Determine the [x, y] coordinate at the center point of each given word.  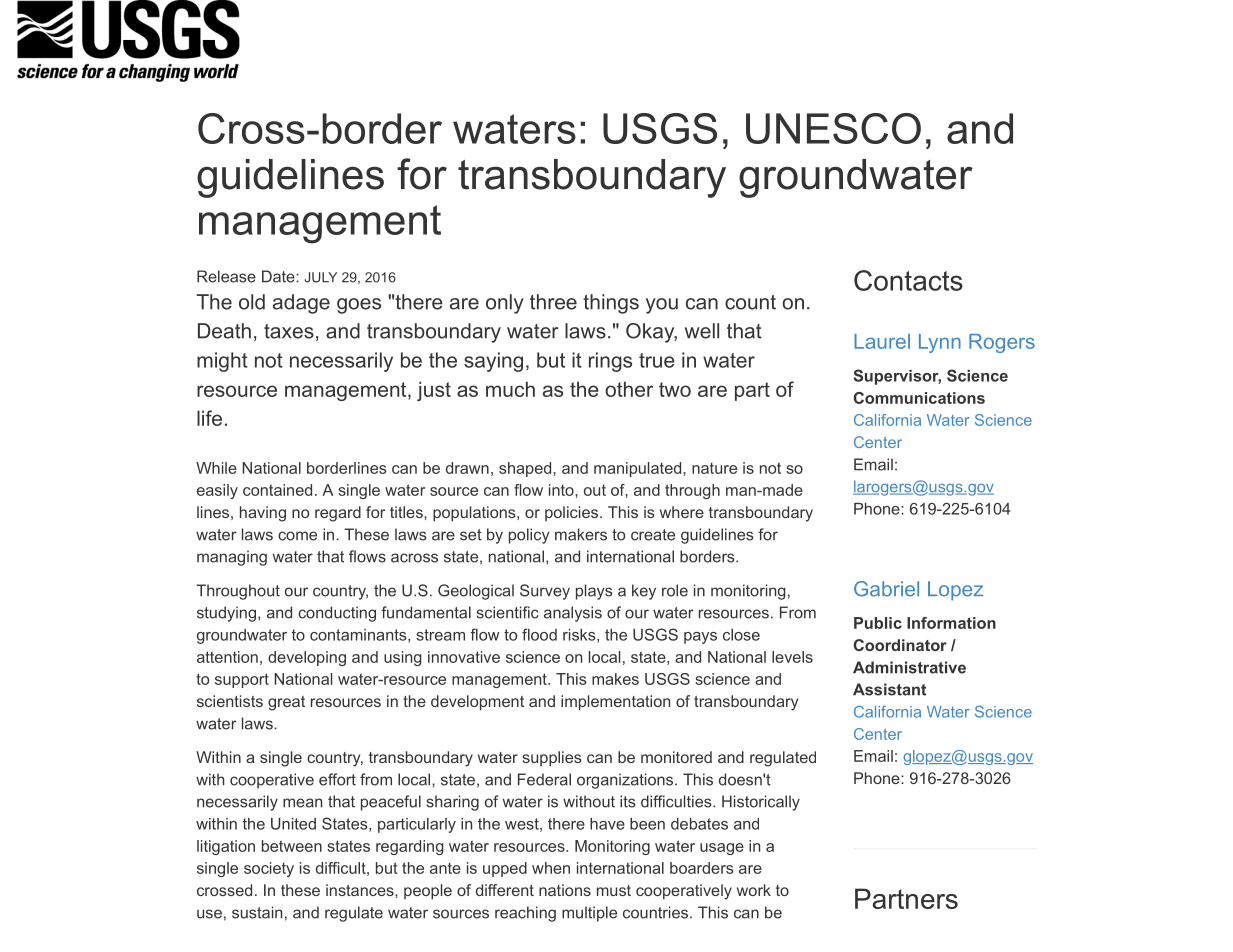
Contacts [908, 280]
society [269, 869]
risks [579, 635]
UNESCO [833, 128]
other [629, 389]
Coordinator [900, 645]
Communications [919, 398]
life [209, 418]
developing [307, 658]
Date [279, 276]
